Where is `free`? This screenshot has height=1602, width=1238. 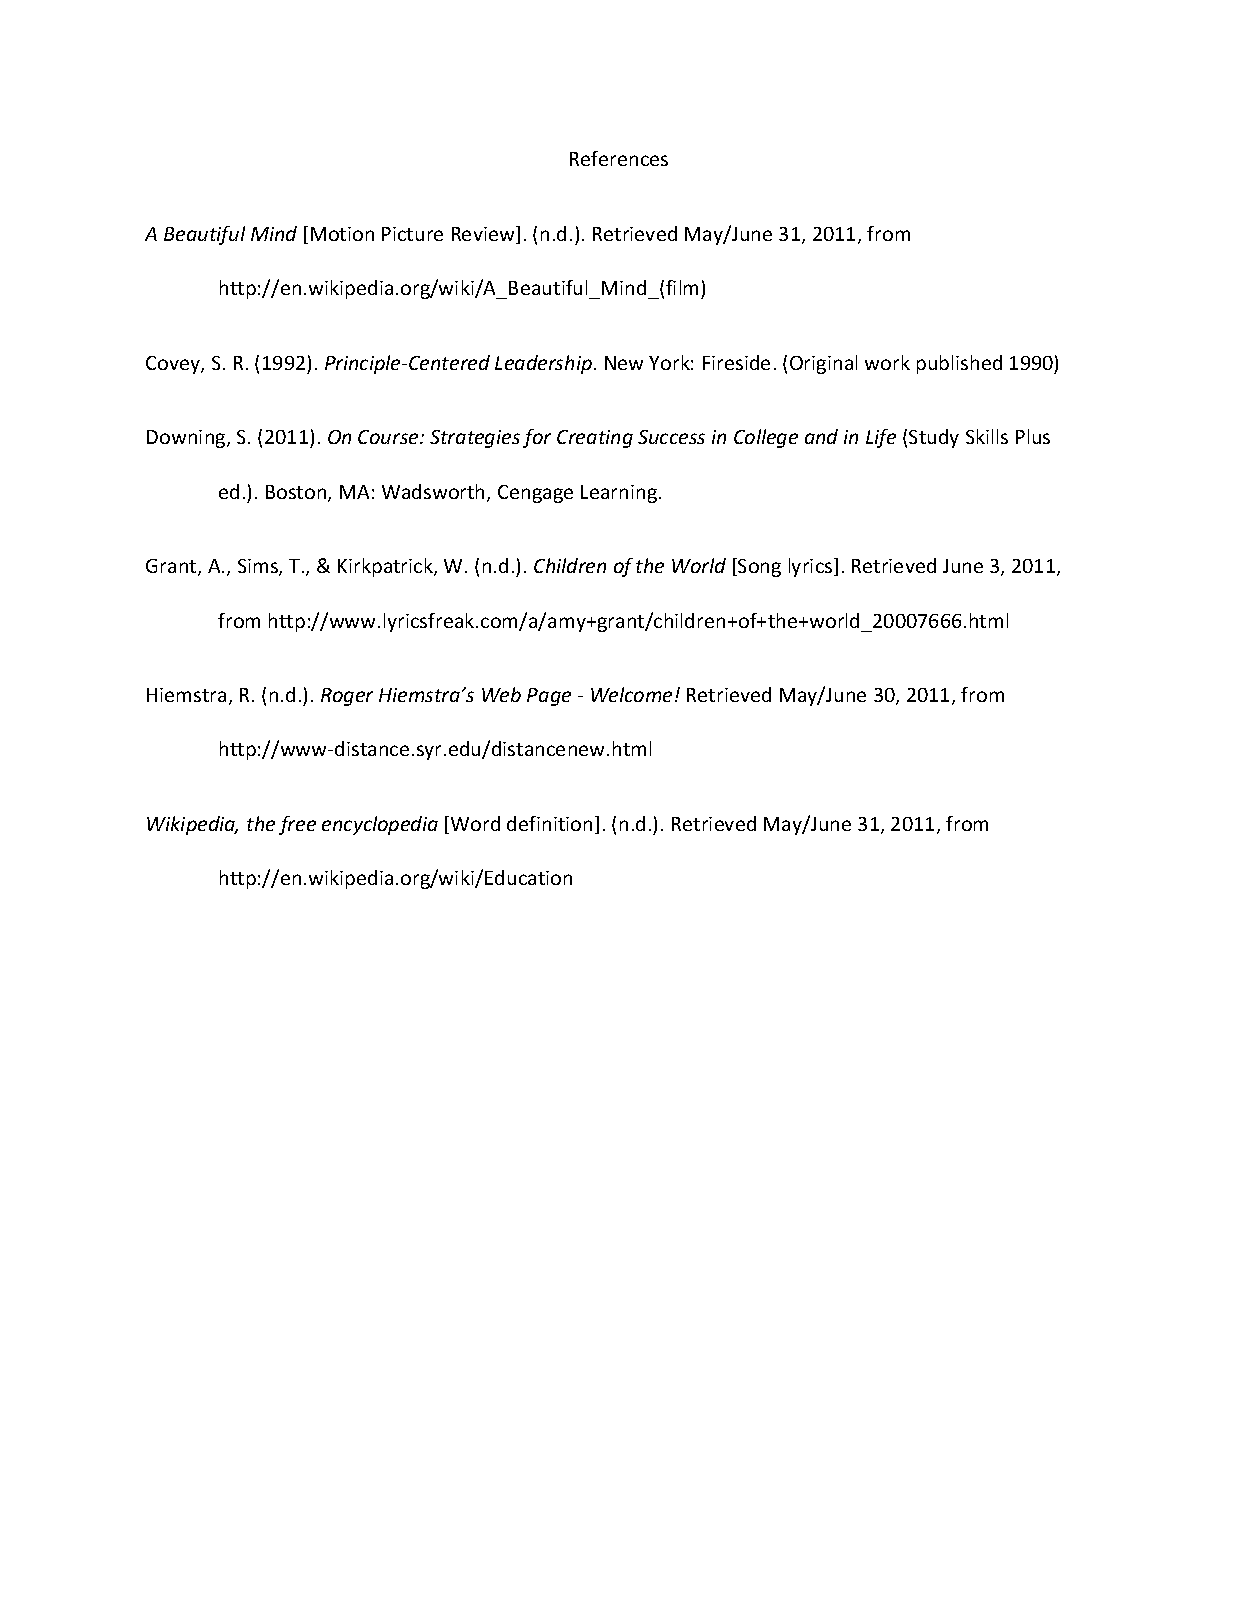 free is located at coordinates (297, 825).
